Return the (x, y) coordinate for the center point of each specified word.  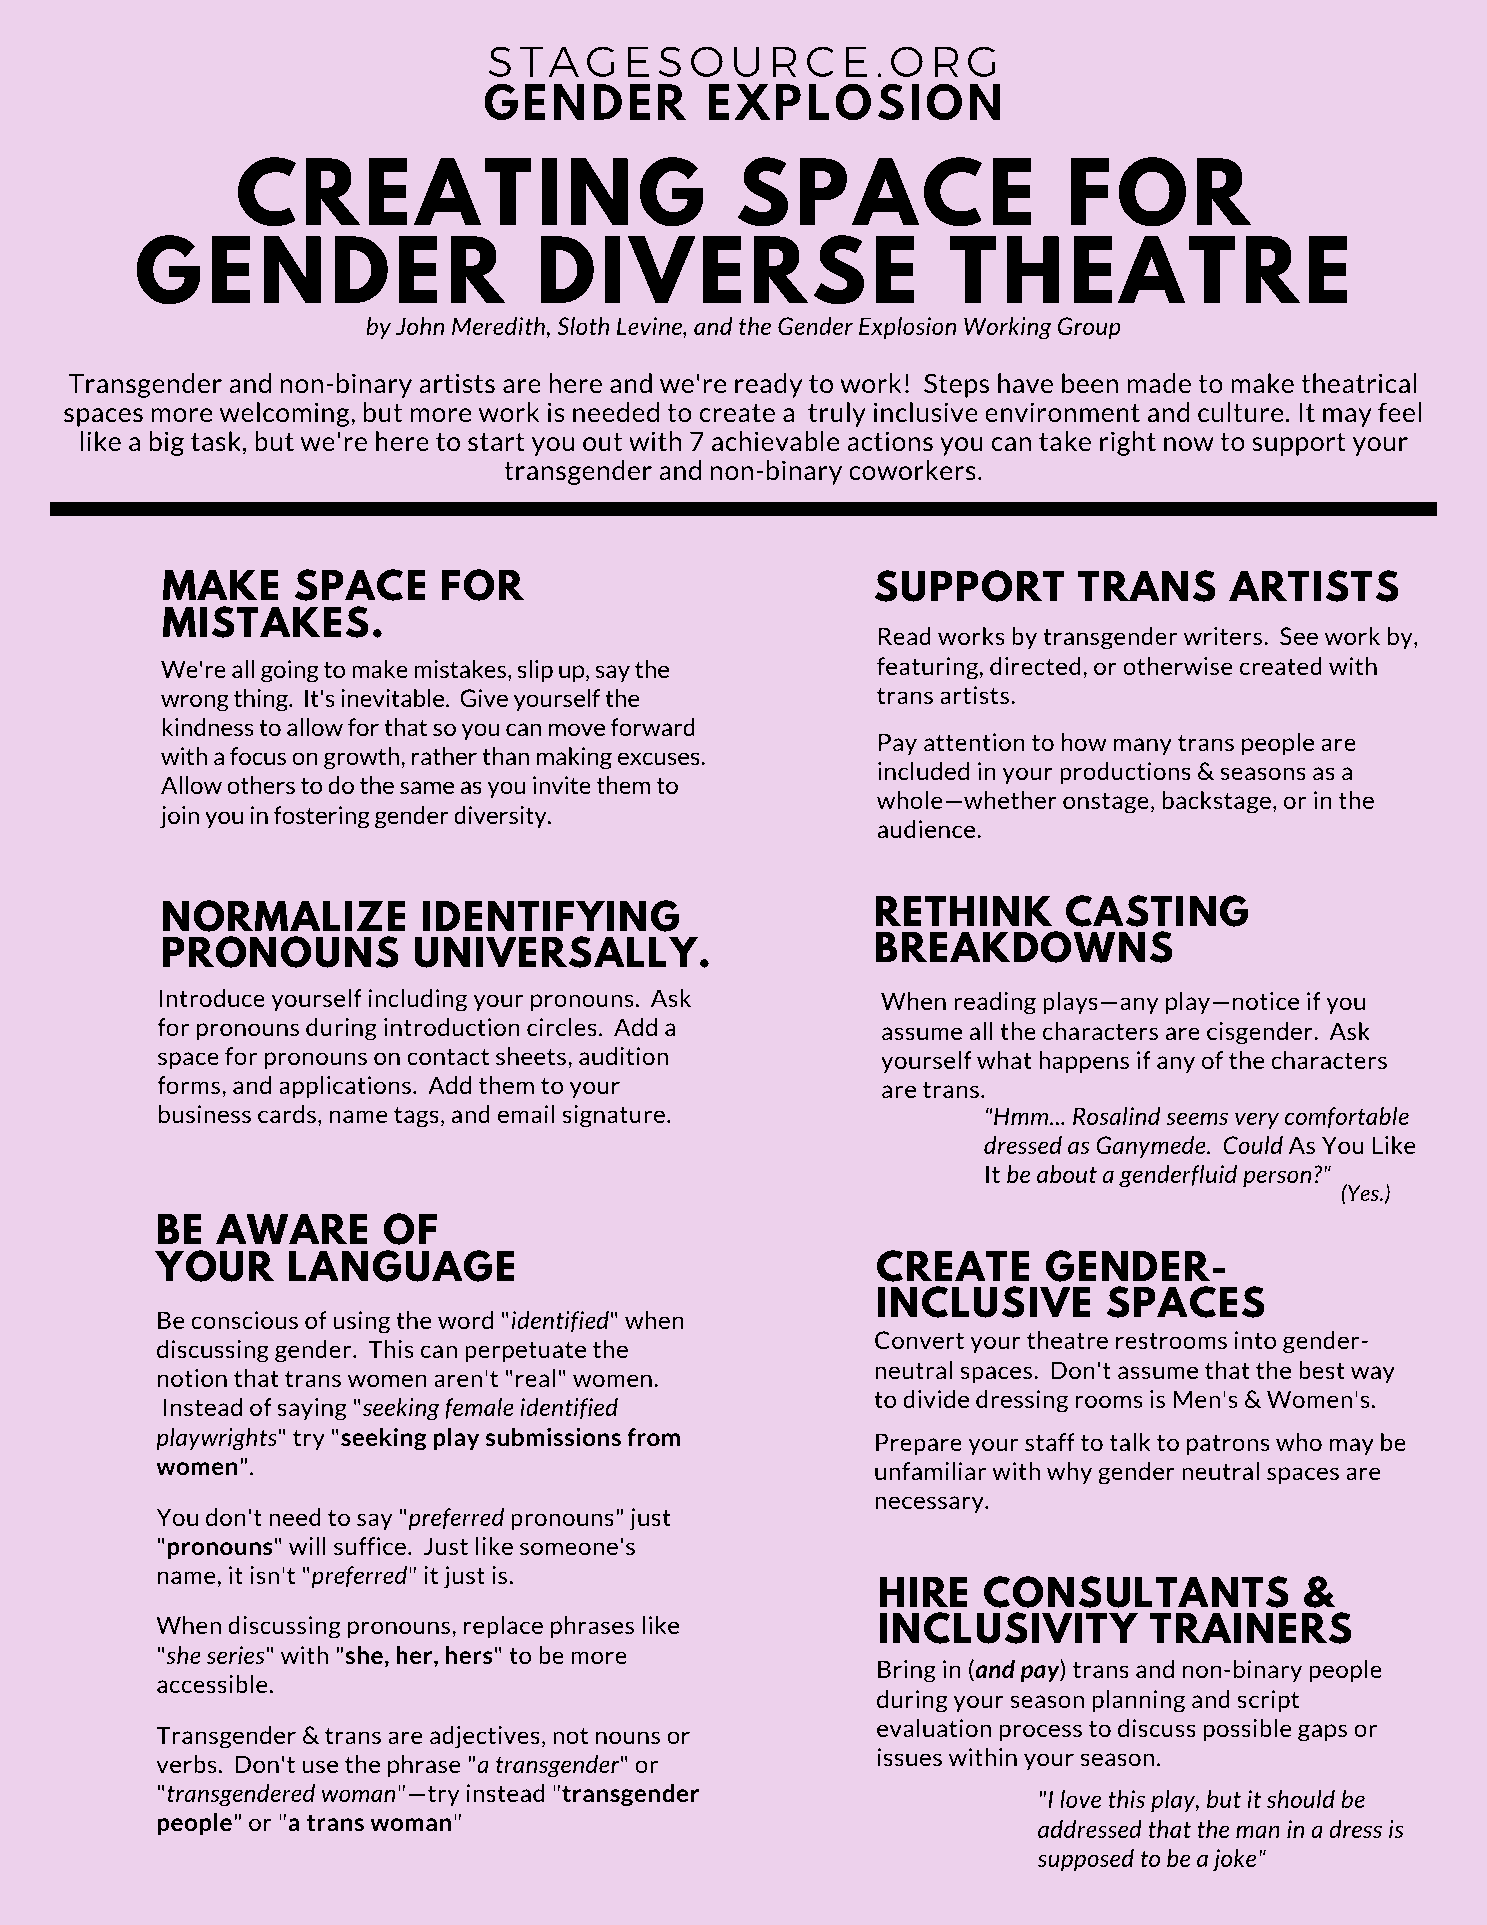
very (1257, 1120)
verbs (187, 1764)
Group (1089, 328)
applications (345, 1087)
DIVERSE (727, 269)
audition (623, 1056)
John (420, 326)
